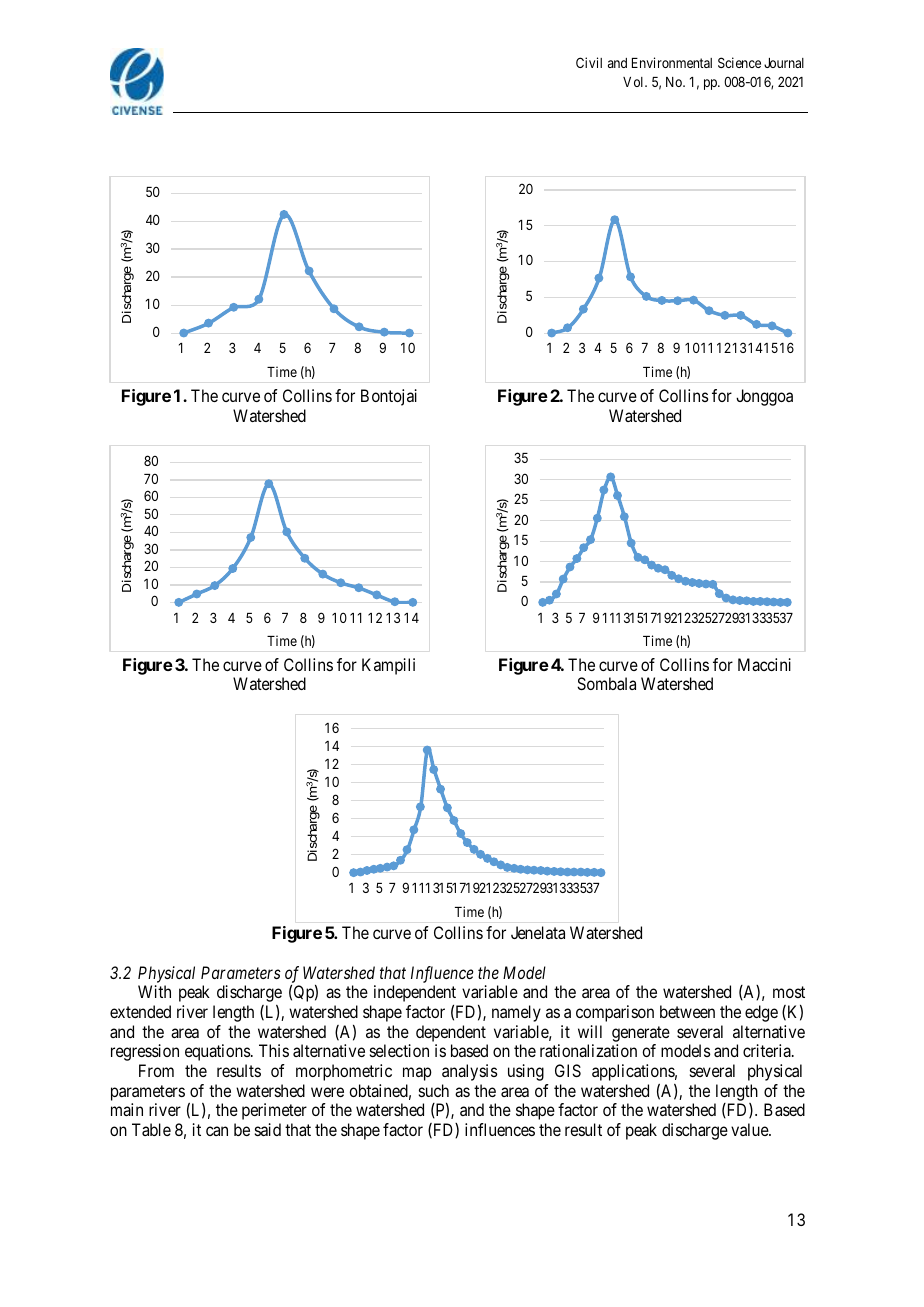 The height and width of the document is (1307, 924). Describe the element at coordinates (399, 1050) in the document. I see `selection` at that location.
